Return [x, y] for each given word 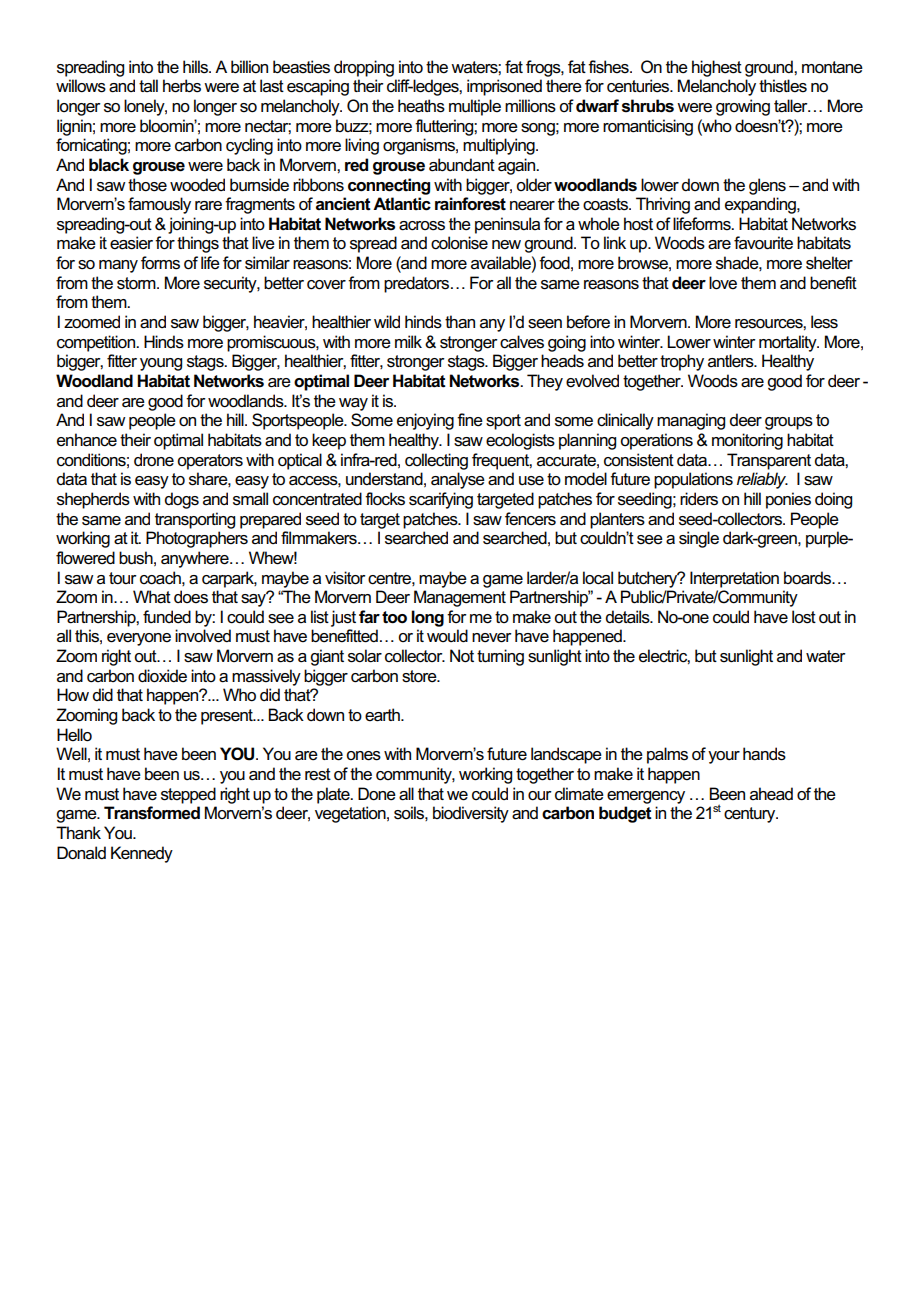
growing [743, 107]
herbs [182, 86]
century [751, 815]
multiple [475, 107]
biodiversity [471, 814]
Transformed [152, 813]
